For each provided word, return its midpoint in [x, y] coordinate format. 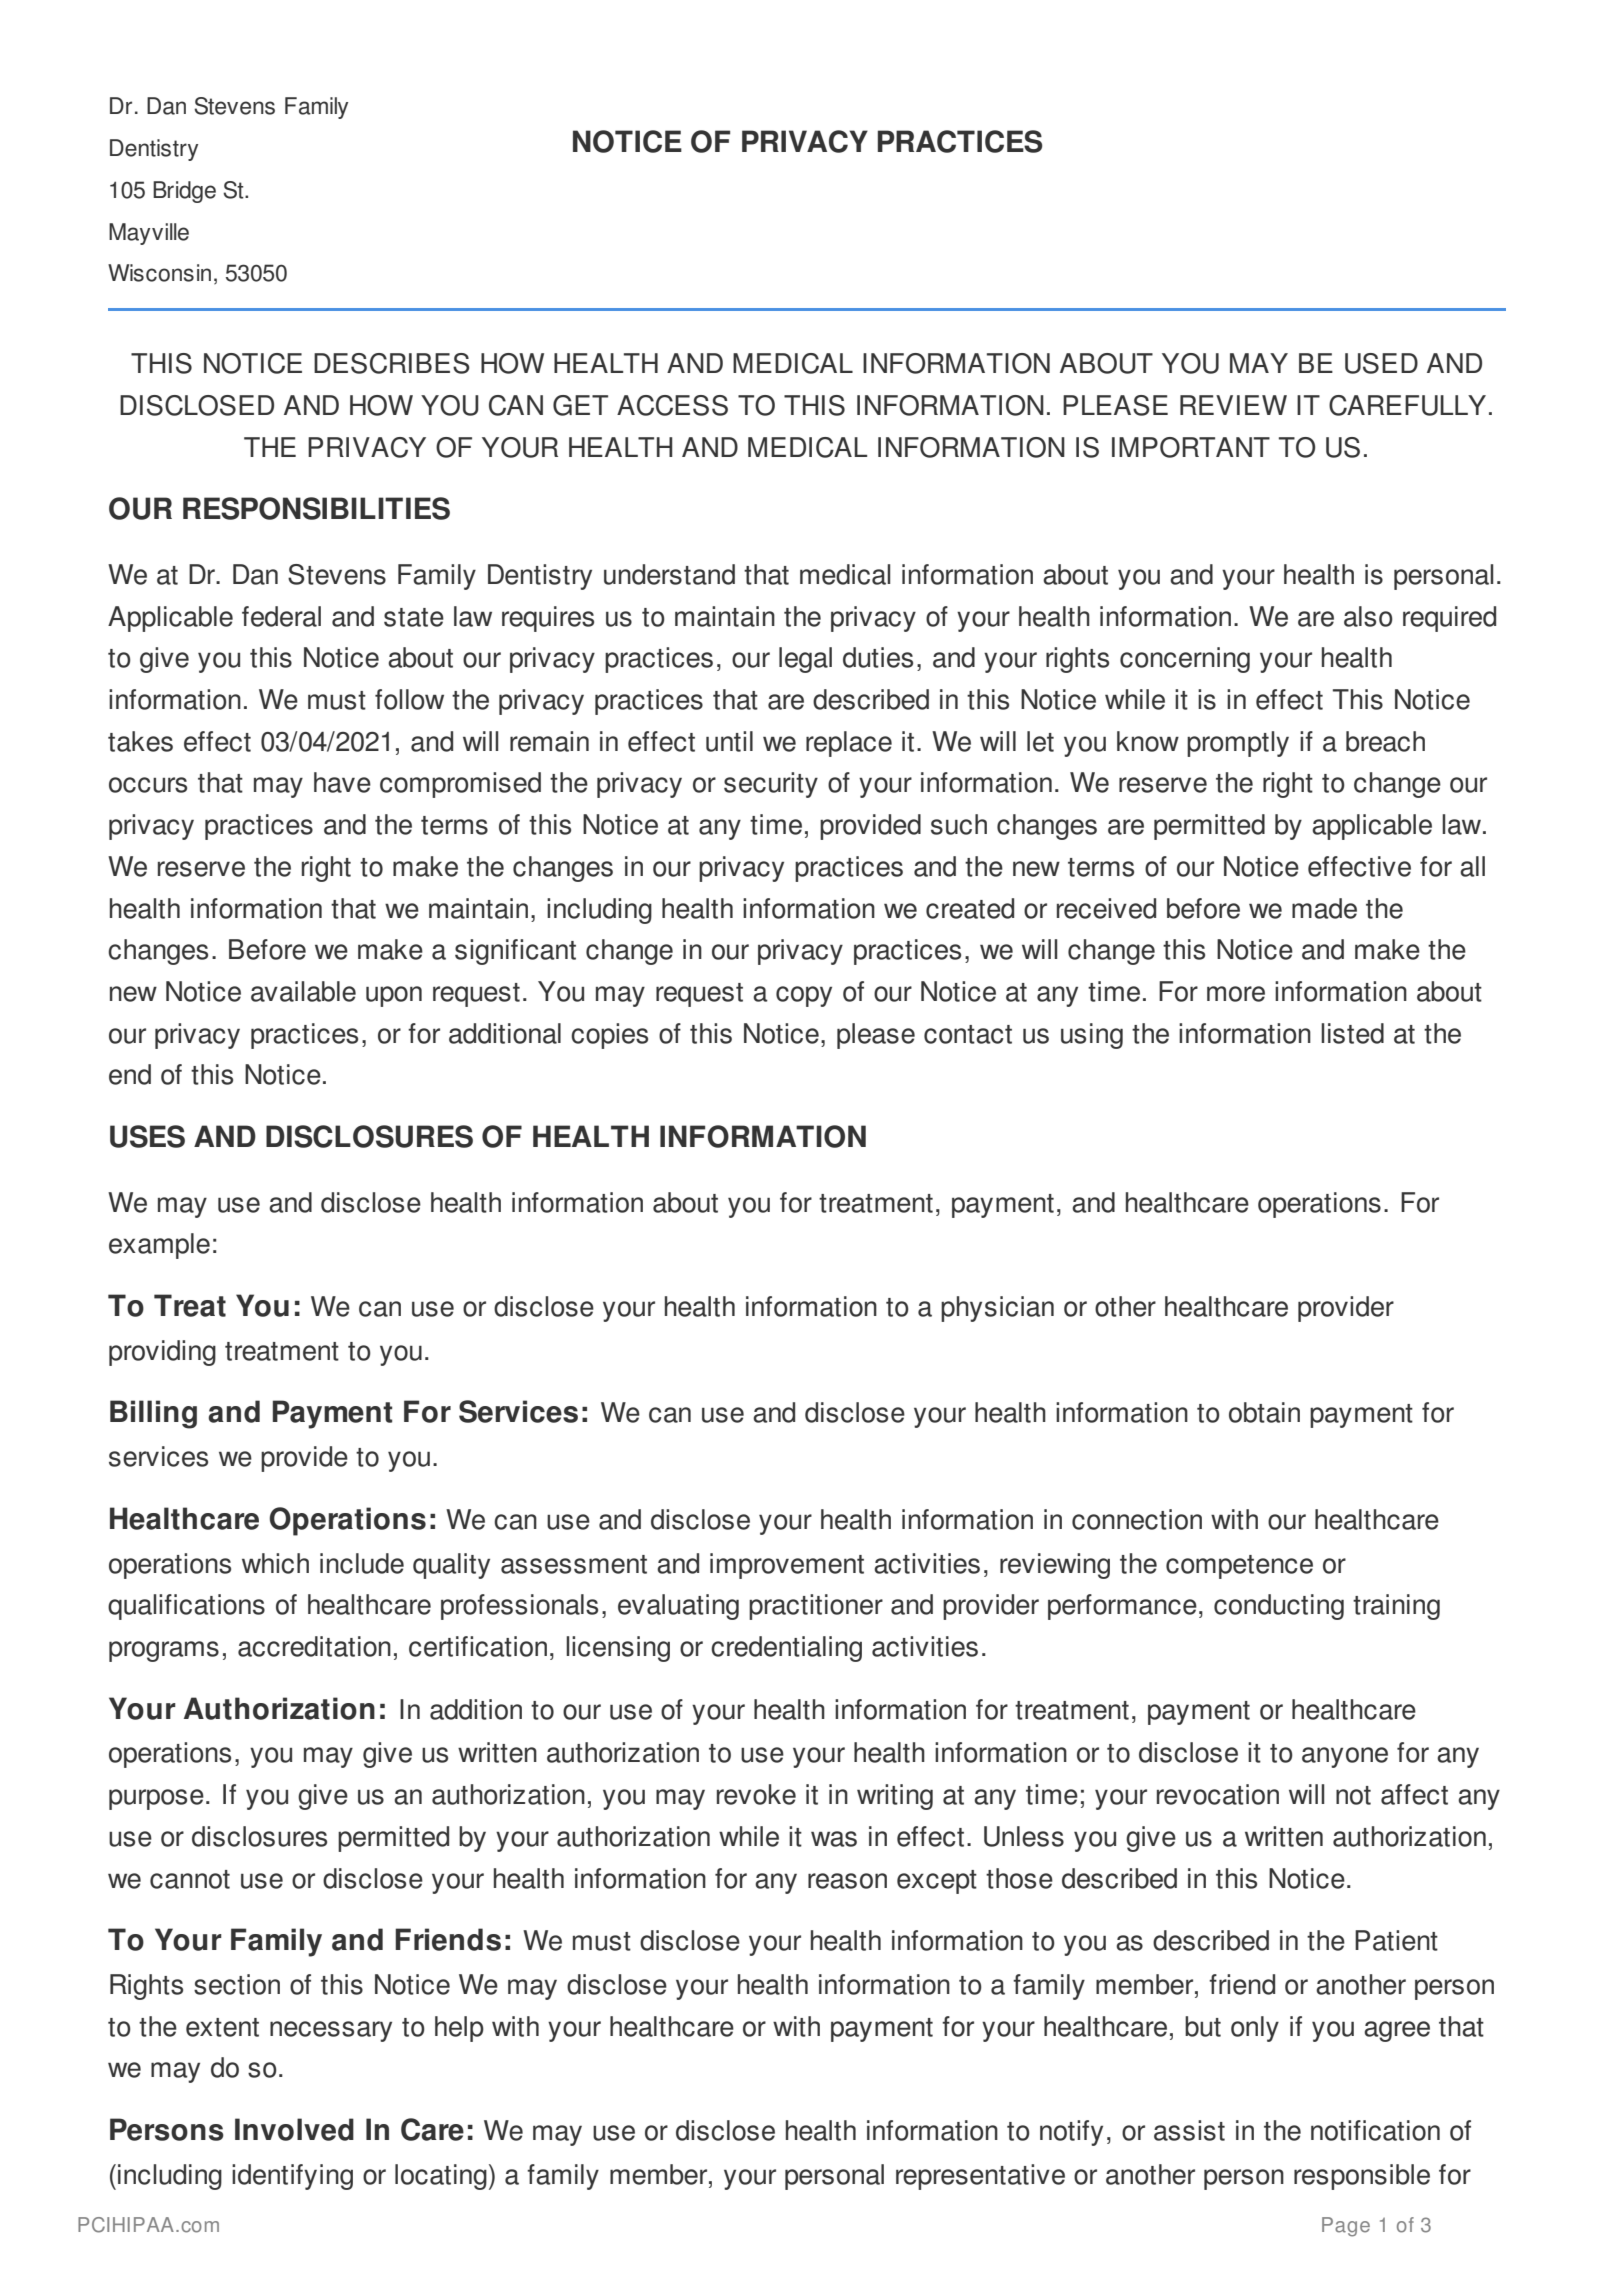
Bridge [184, 192]
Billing [153, 1414]
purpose [156, 1799]
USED [1381, 363]
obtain [1264, 1412]
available [303, 991]
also [1368, 616]
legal [805, 660]
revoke [756, 1794]
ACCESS [672, 405]
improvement [787, 1566]
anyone [1345, 1757]
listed [1352, 1033]
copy [804, 996]
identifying [292, 2177]
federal [281, 616]
